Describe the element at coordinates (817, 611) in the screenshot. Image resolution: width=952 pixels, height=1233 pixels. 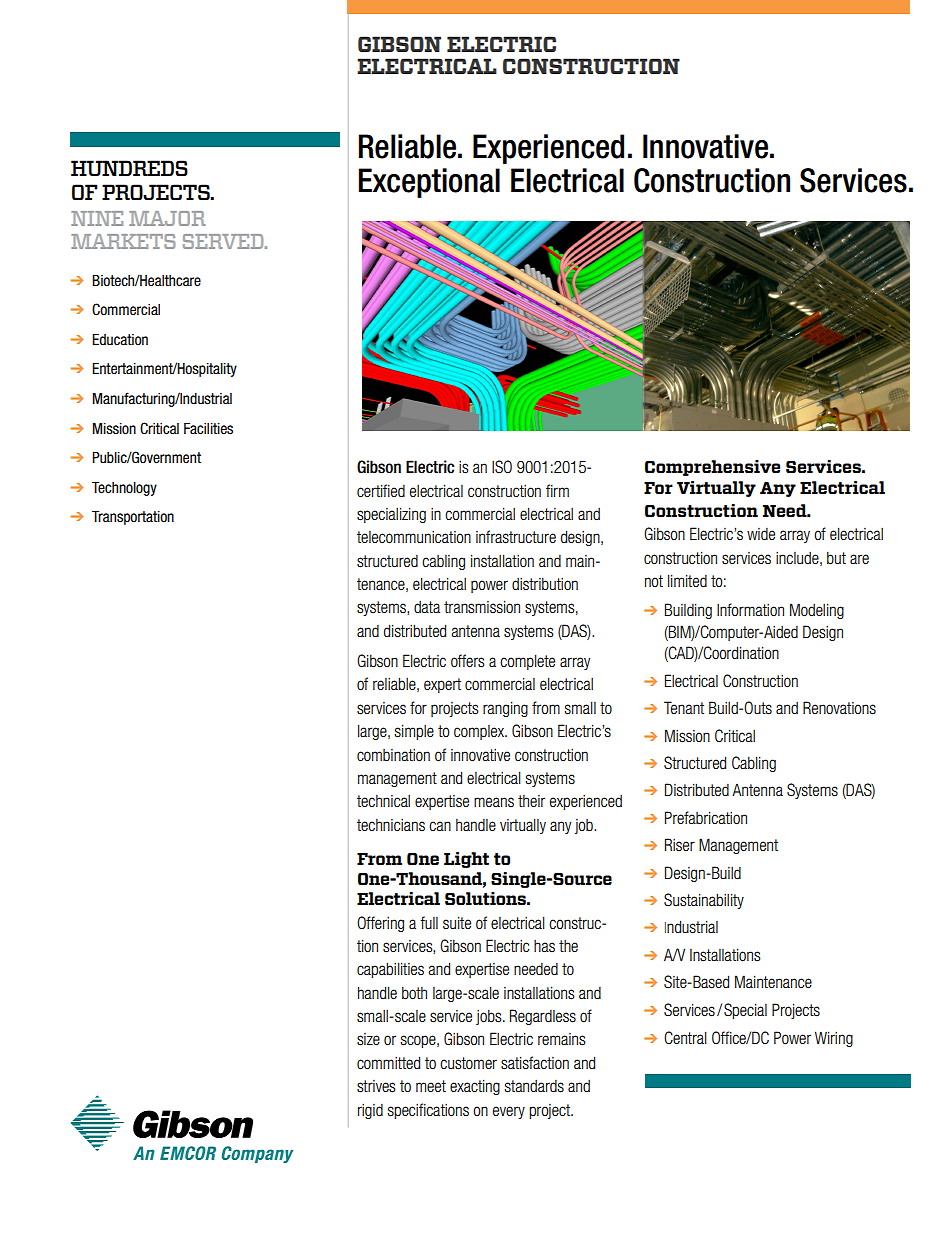
I see `Modeling` at that location.
